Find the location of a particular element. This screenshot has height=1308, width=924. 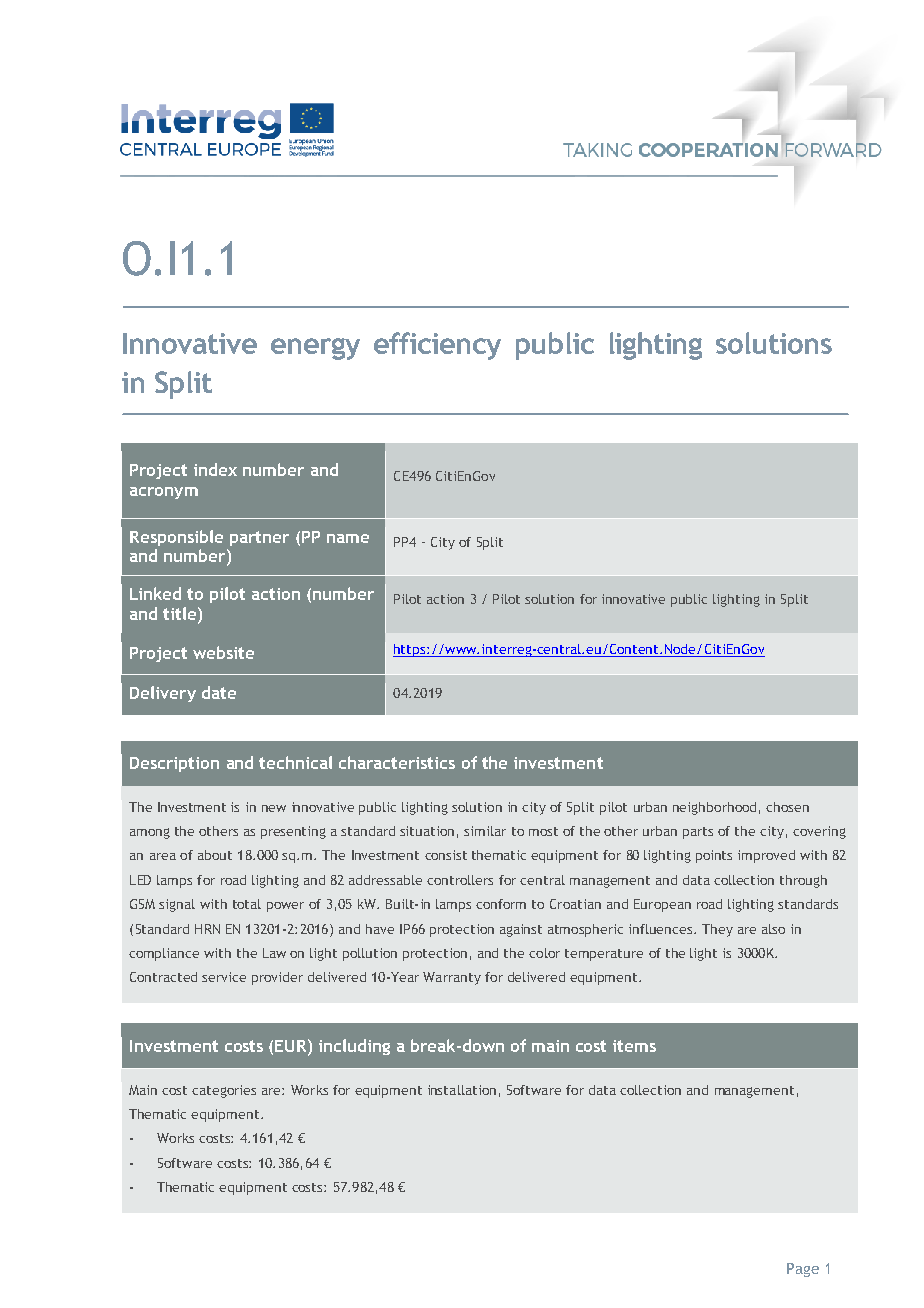

Page is located at coordinates (803, 1270).
